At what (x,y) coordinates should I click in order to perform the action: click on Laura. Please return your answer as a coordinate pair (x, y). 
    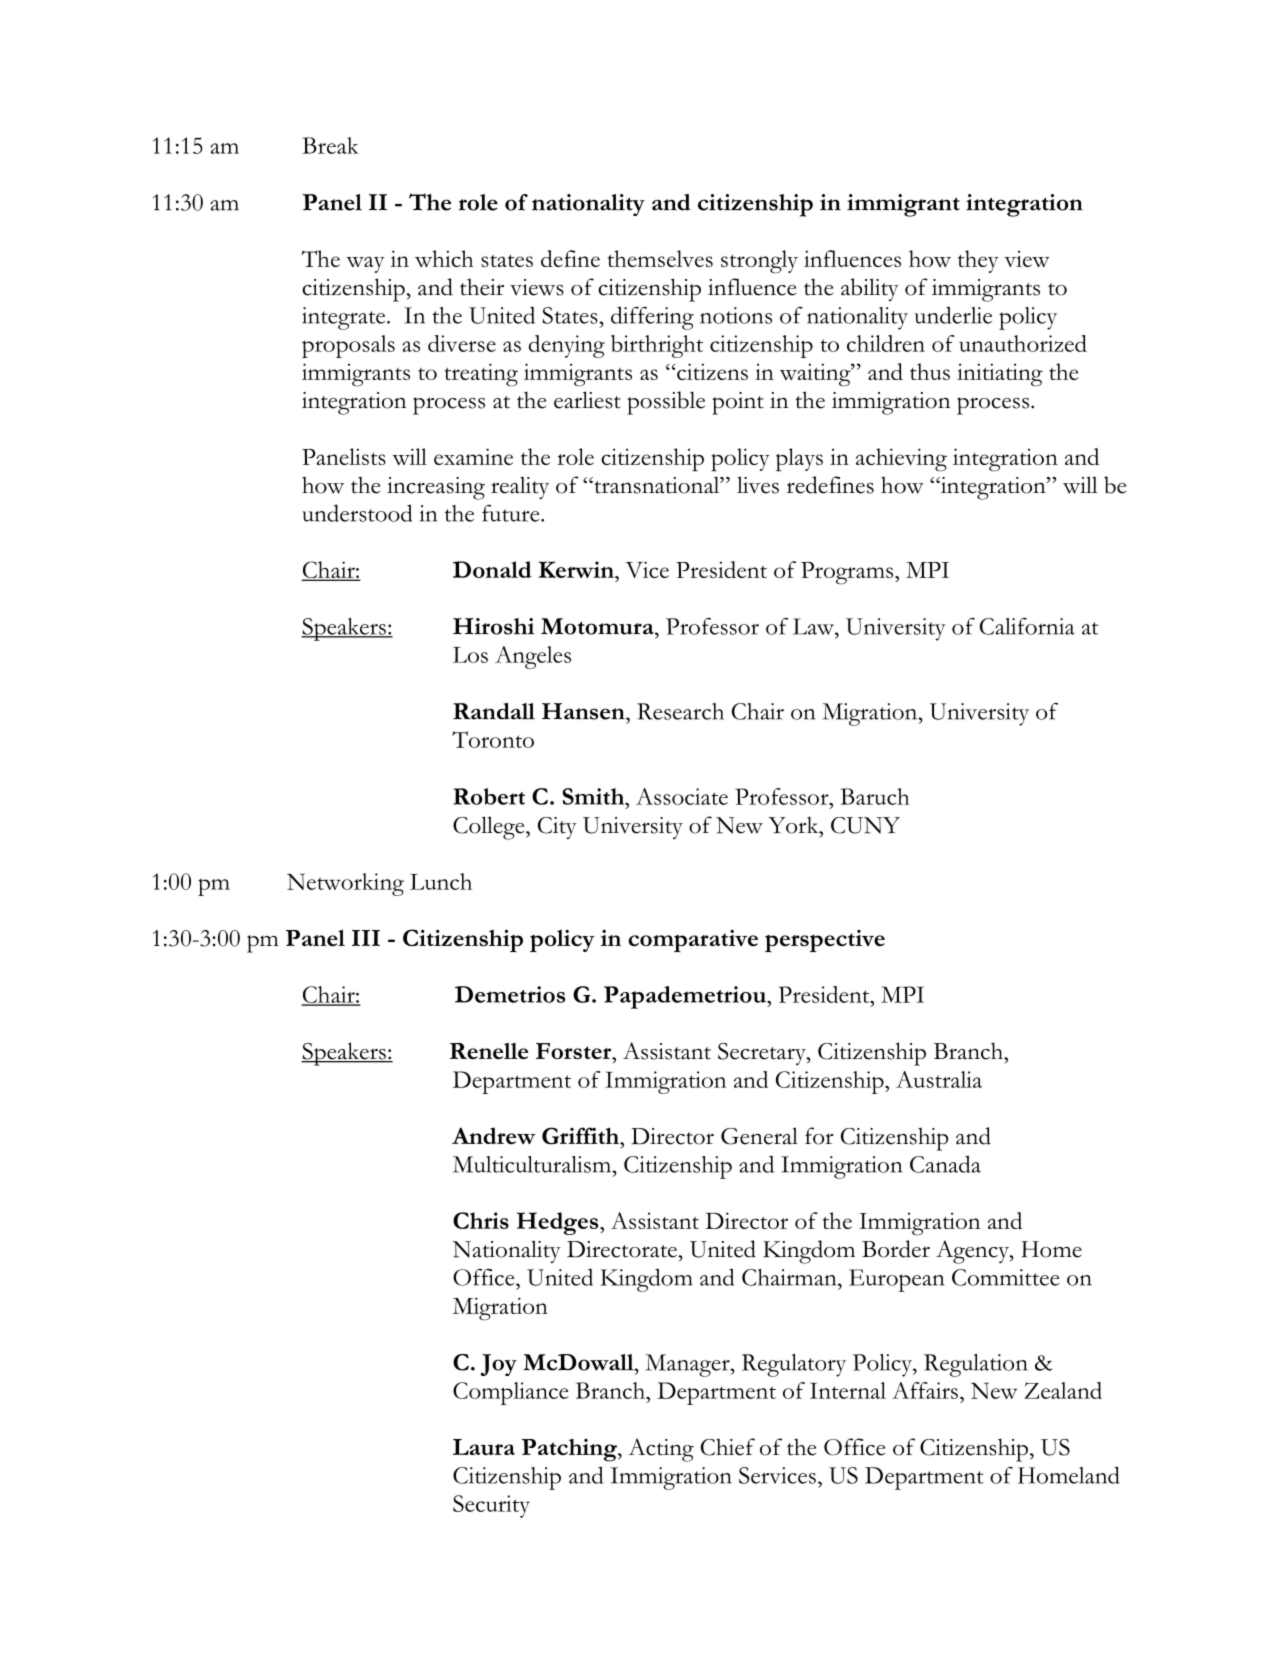
    Looking at the image, I should click on (484, 1447).
